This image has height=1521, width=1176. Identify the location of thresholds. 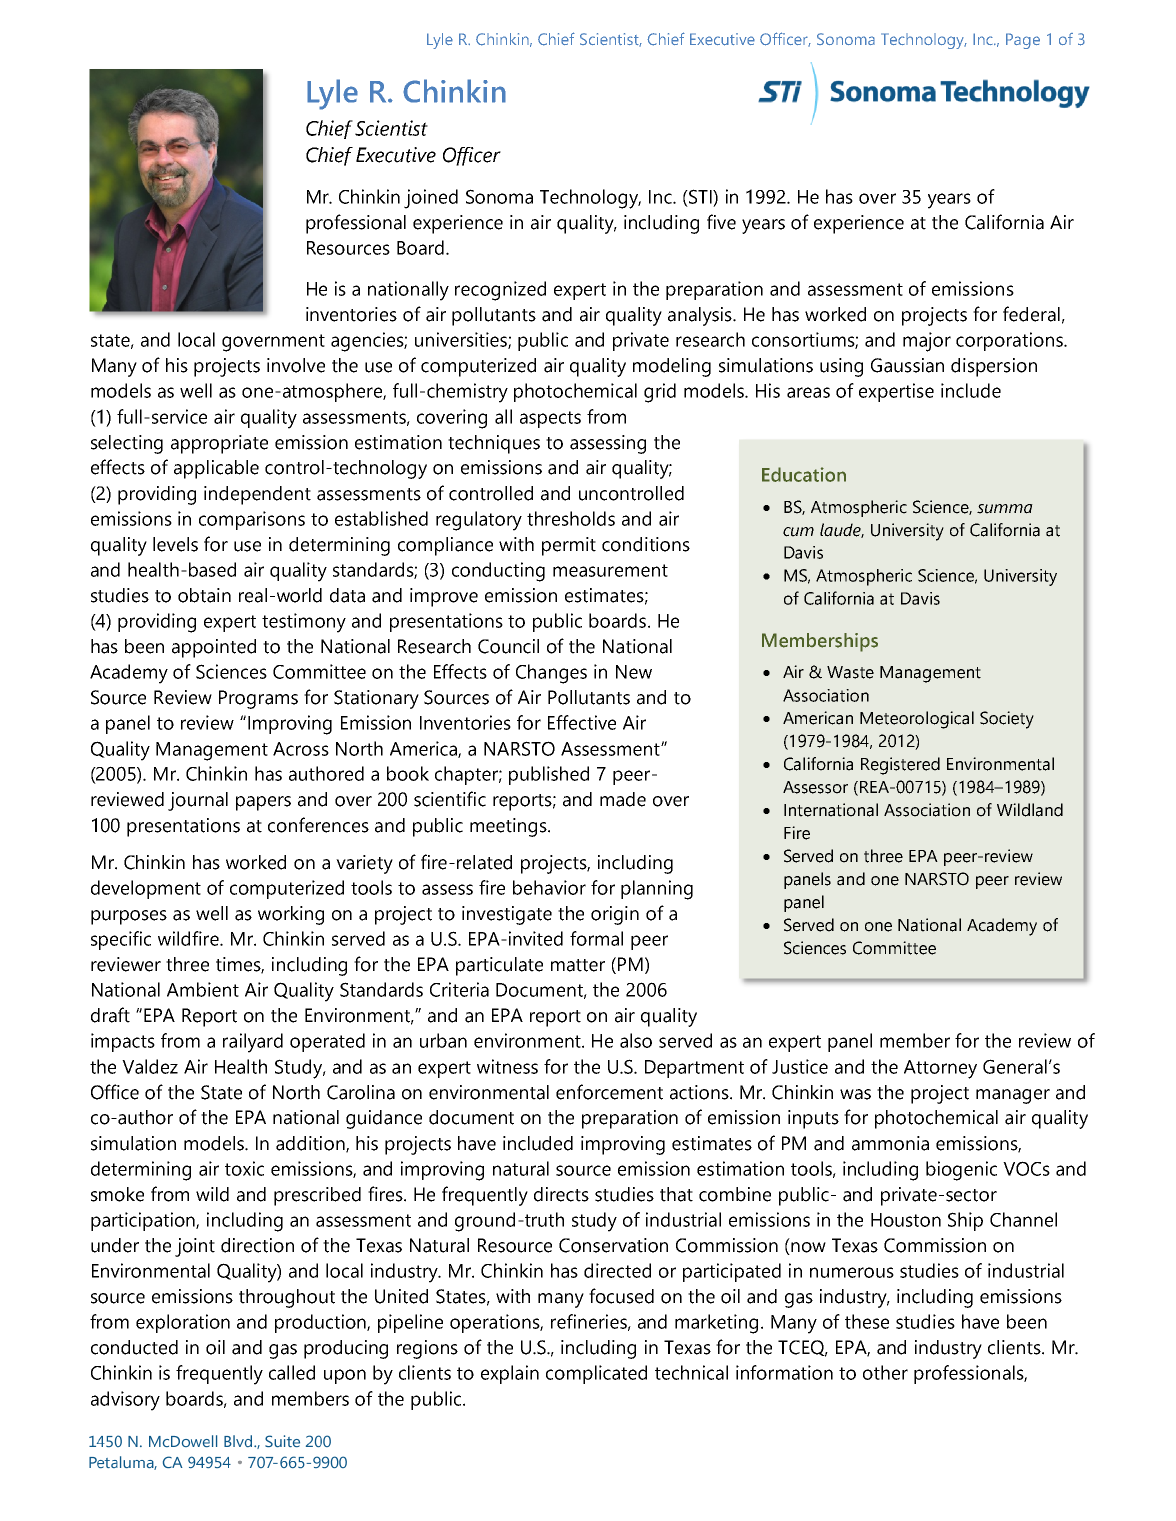
(571, 518).
